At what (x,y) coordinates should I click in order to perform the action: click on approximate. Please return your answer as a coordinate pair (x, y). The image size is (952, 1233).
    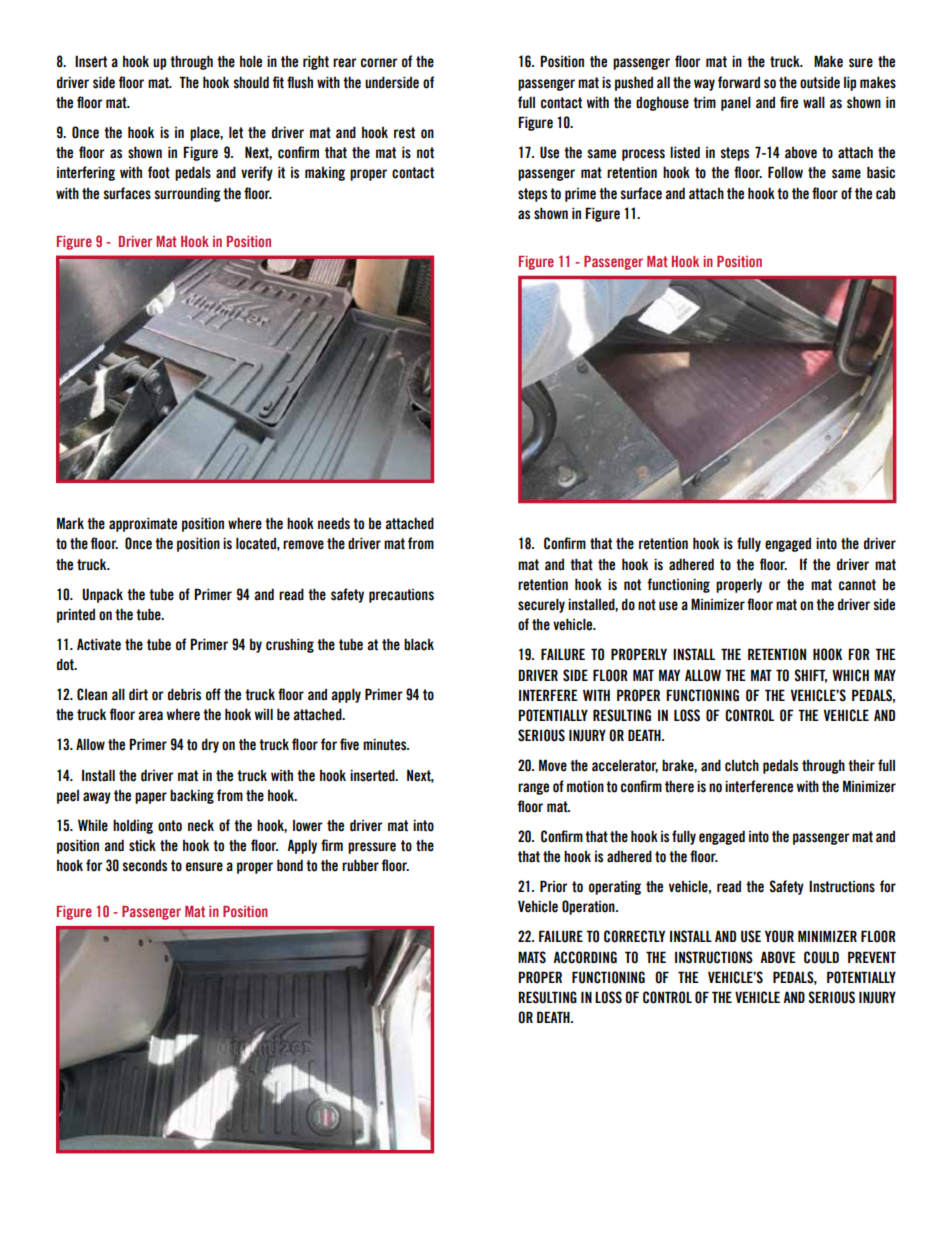
    Looking at the image, I should click on (143, 524).
